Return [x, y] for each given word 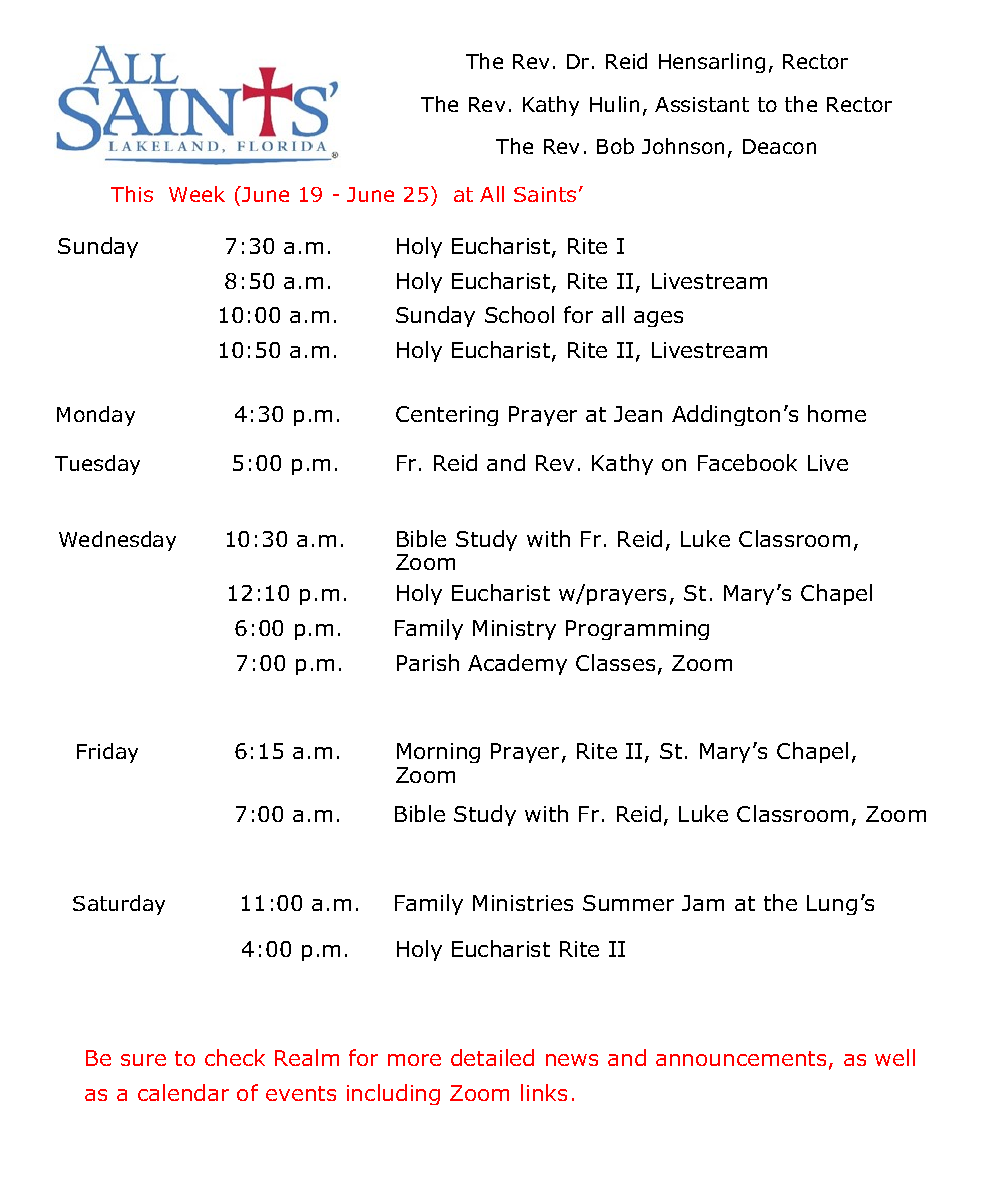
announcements [741, 1058]
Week [197, 194]
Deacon [779, 146]
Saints [545, 194]
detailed [492, 1057]
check [235, 1057]
